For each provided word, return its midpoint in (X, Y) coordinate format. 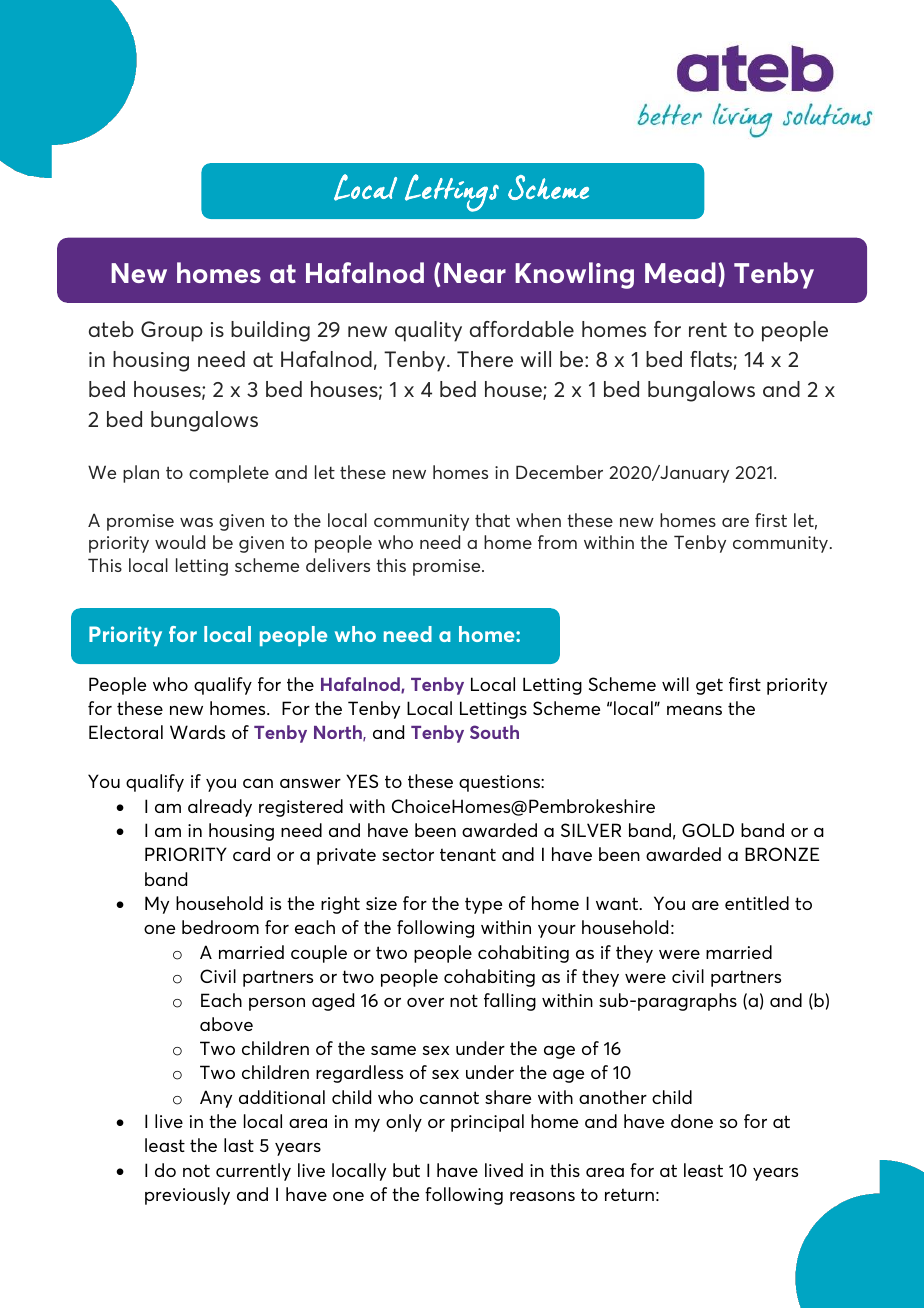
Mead (680, 272)
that (492, 520)
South (494, 732)
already (220, 808)
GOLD (708, 830)
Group (172, 331)
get (709, 686)
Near (475, 273)
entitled (757, 903)
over (425, 1002)
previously (187, 1196)
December (559, 472)
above (226, 1024)
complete (229, 474)
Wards (197, 732)
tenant (468, 854)
